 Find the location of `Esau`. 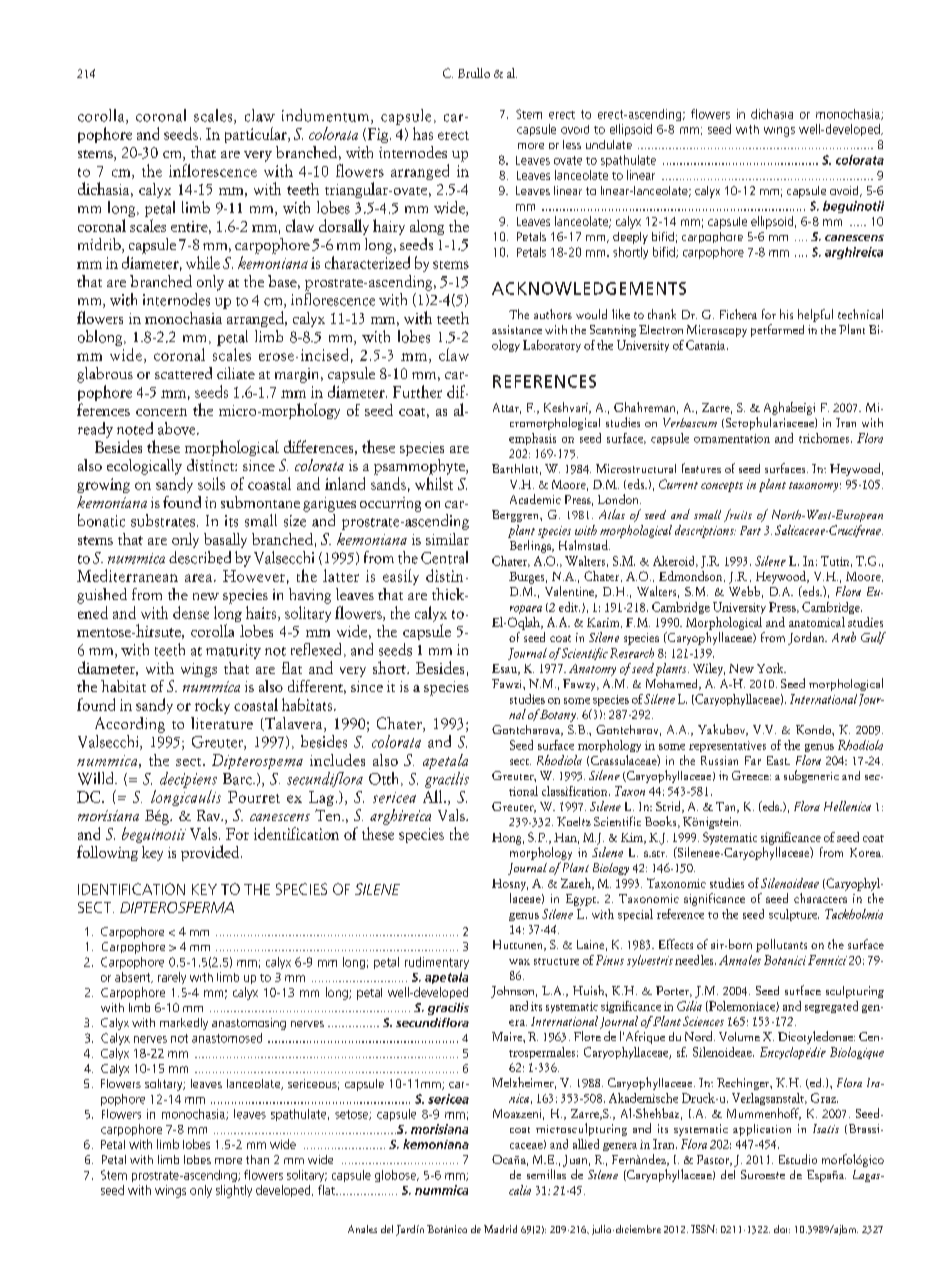

Esau is located at coordinates (505, 669).
